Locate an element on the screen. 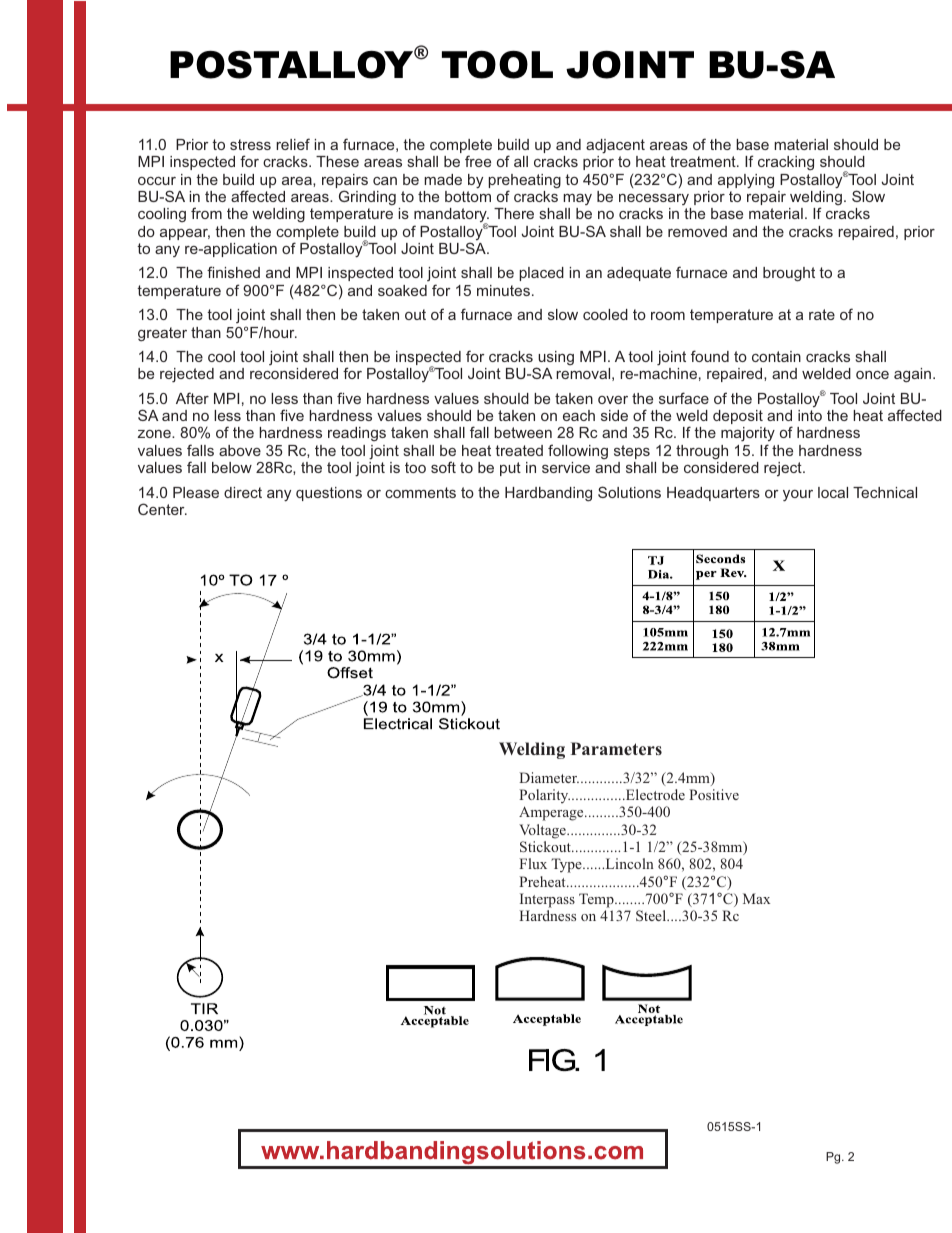 This screenshot has width=952, height=1233. Center is located at coordinates (162, 509).
